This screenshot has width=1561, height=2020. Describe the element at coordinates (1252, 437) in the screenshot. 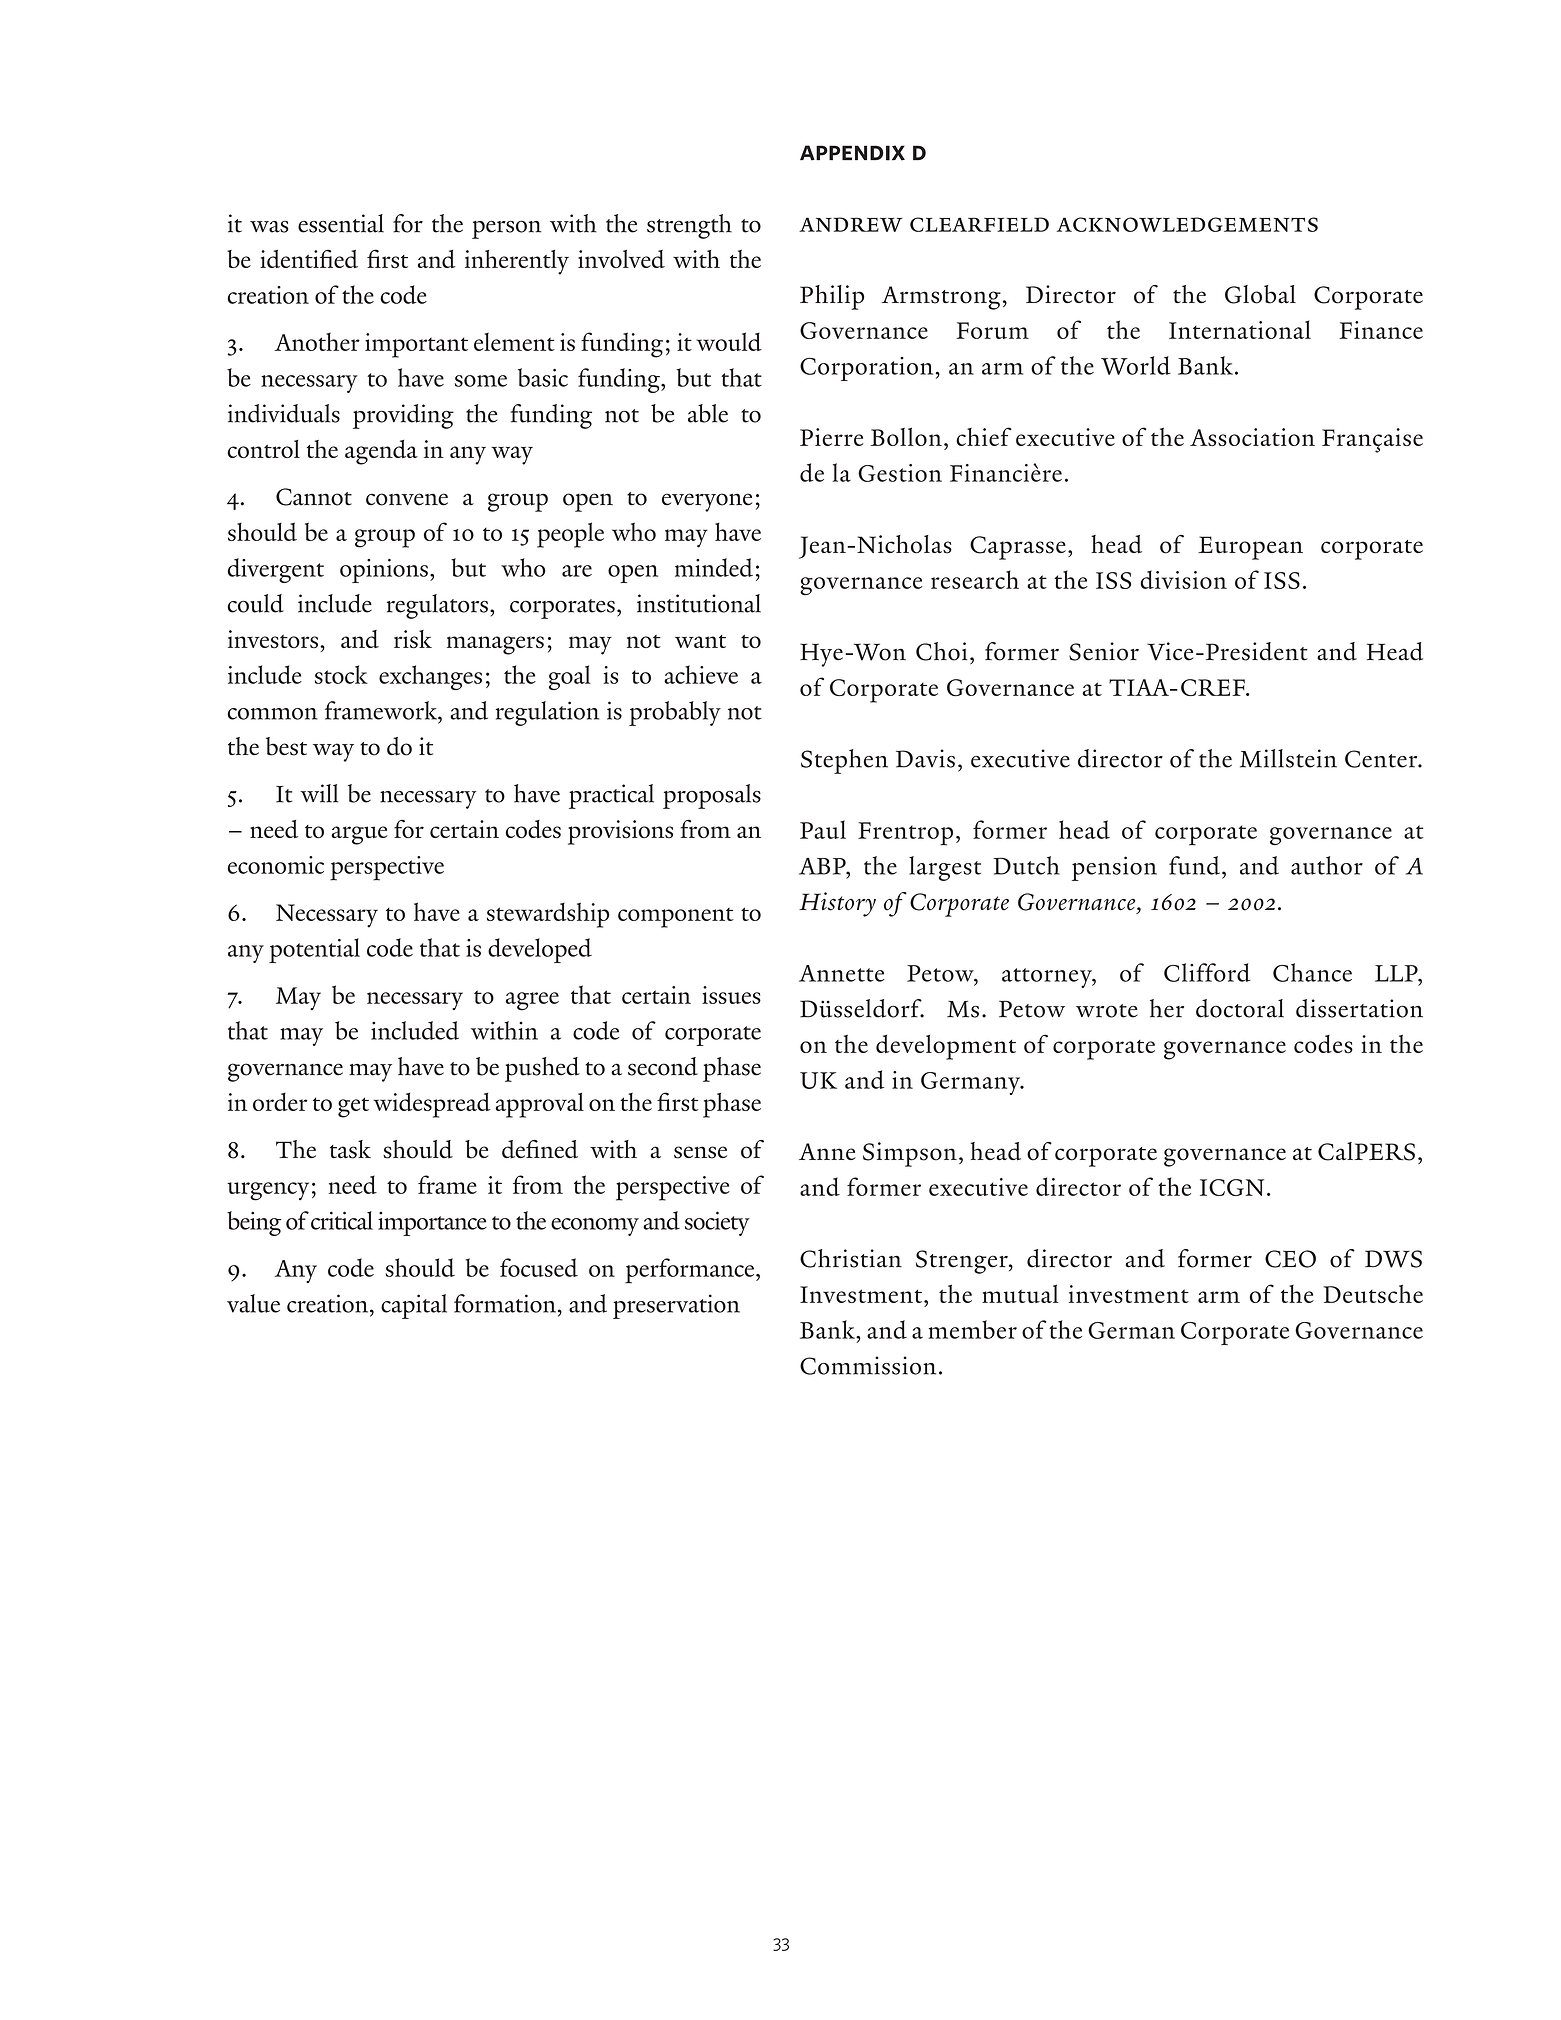

I see `Association` at that location.
